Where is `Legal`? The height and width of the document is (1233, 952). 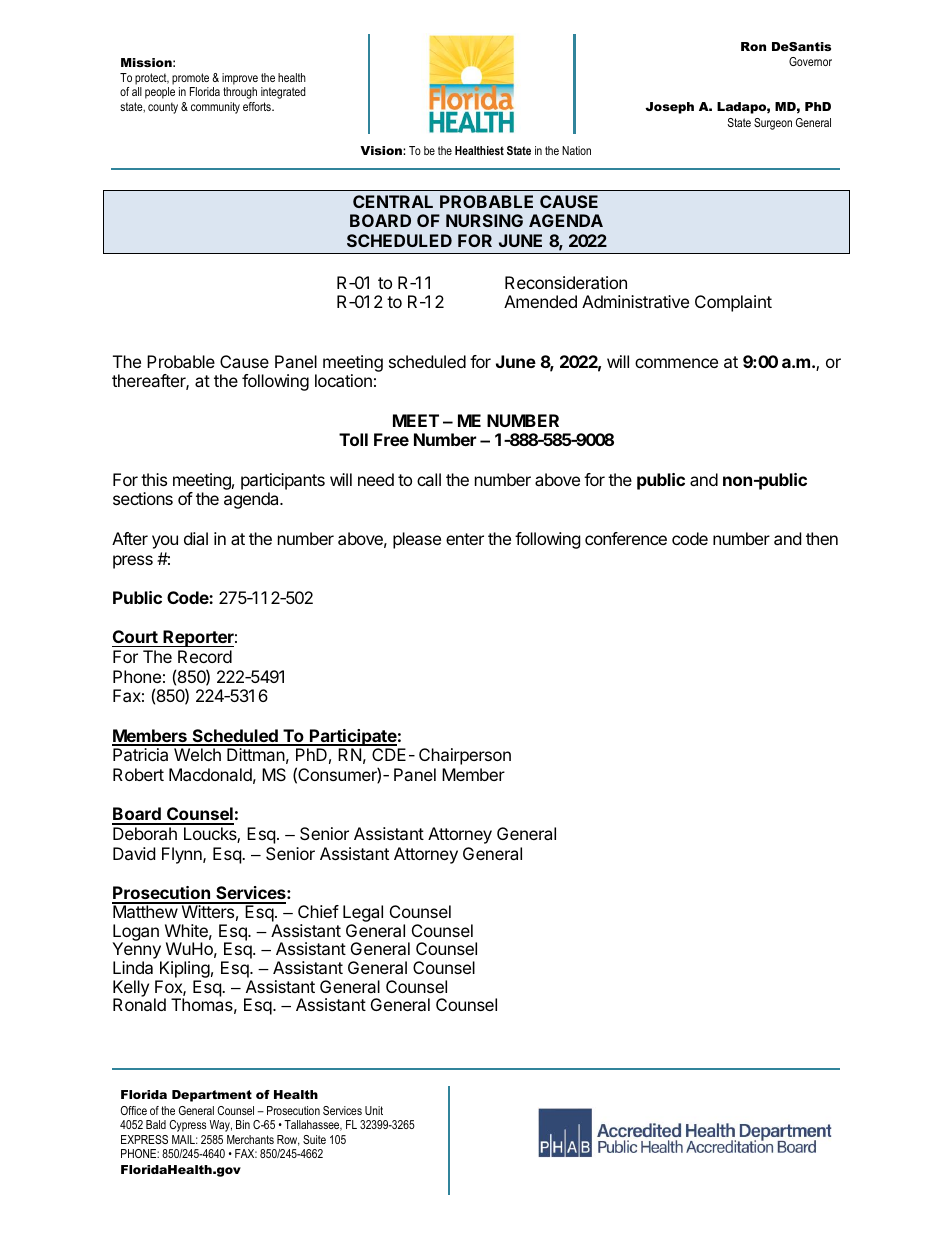
Legal is located at coordinates (363, 915).
